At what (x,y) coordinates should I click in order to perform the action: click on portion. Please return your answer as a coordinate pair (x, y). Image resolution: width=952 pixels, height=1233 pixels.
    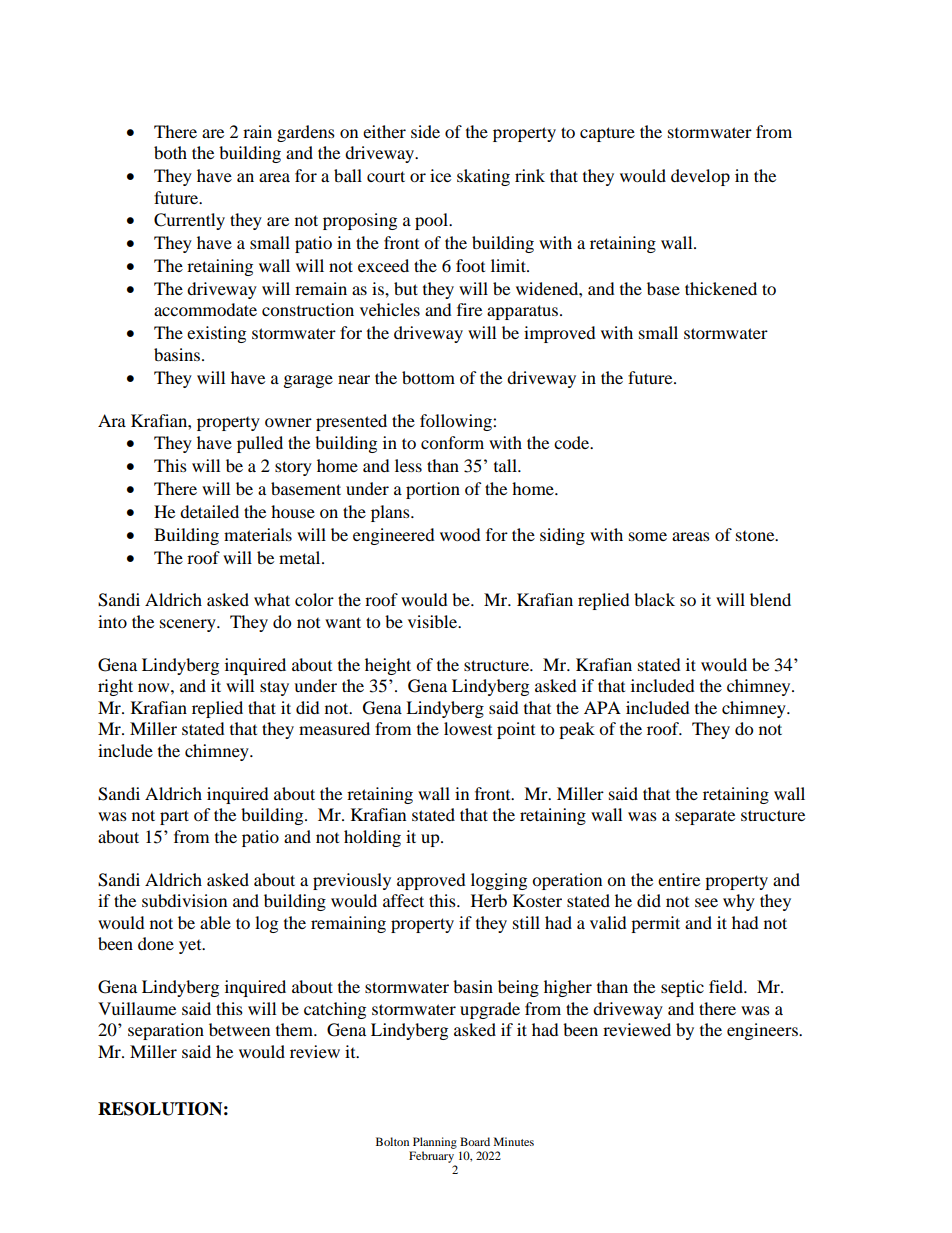
    Looking at the image, I should click on (433, 490).
